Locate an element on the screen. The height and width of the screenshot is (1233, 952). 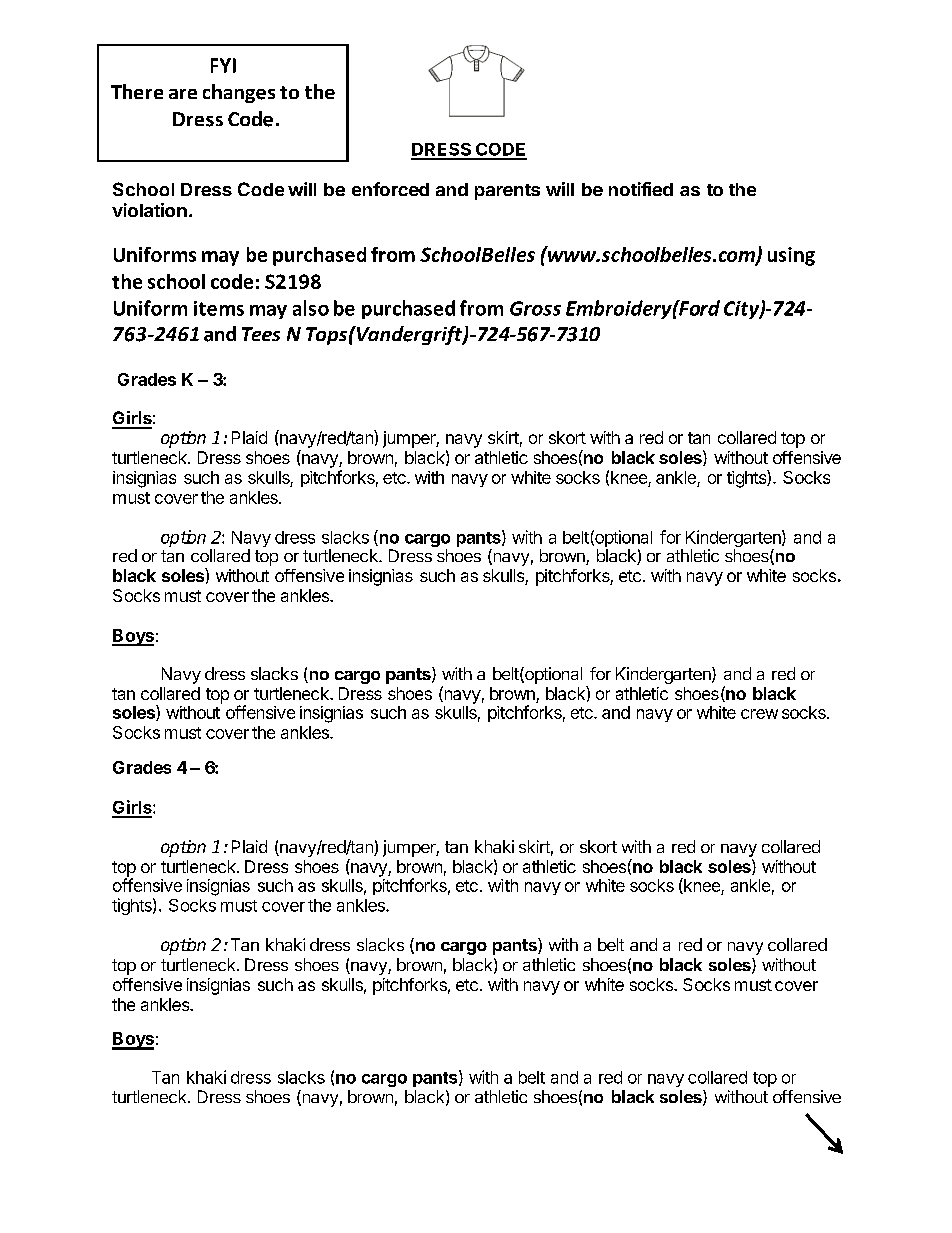
also is located at coordinates (311, 308).
